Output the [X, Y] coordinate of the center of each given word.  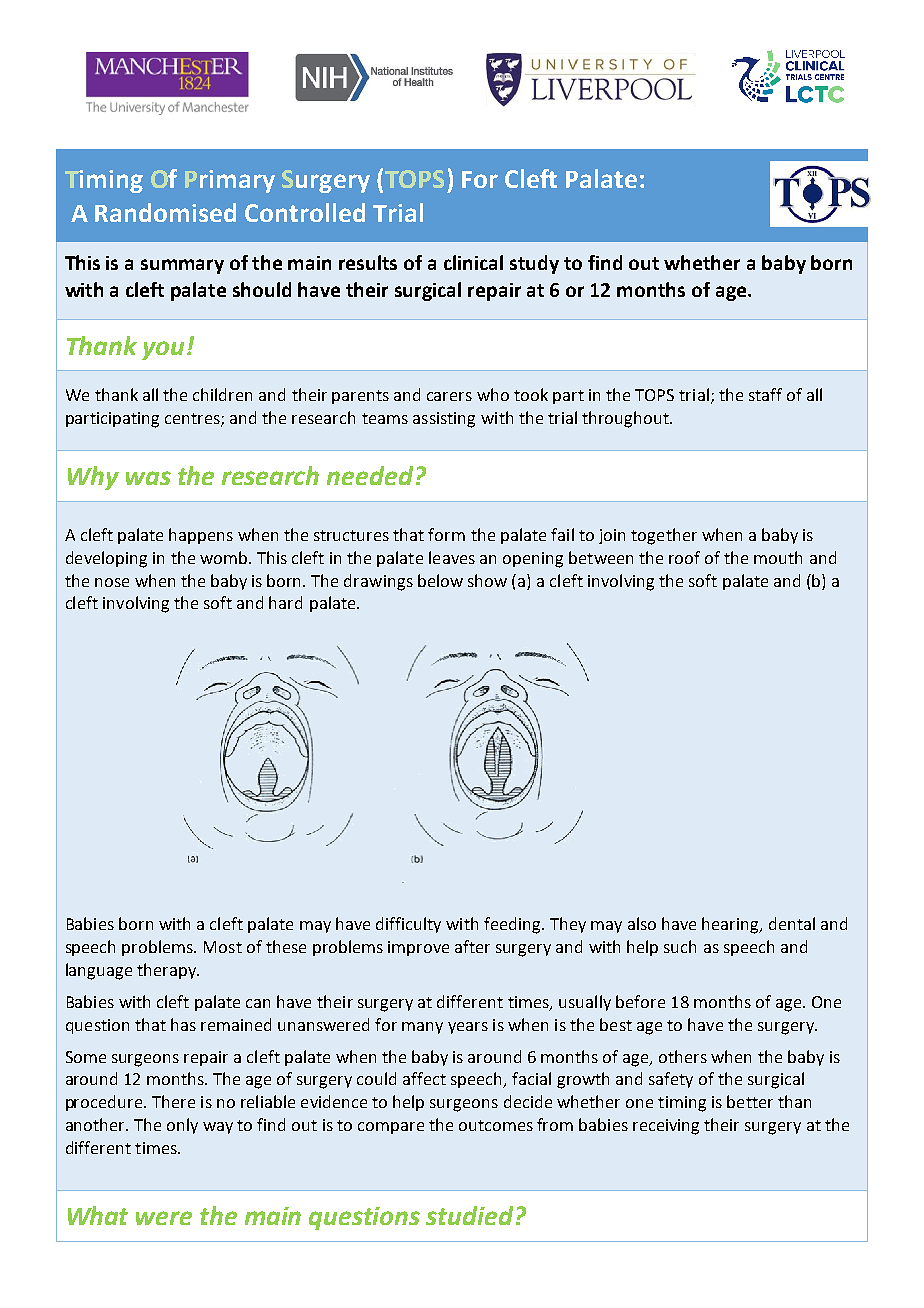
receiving [666, 1127]
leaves [452, 557]
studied [469, 1215]
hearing [731, 925]
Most [223, 947]
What [98, 1215]
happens [201, 536]
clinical [473, 262]
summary [182, 266]
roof [684, 557]
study [534, 264]
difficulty [408, 925]
